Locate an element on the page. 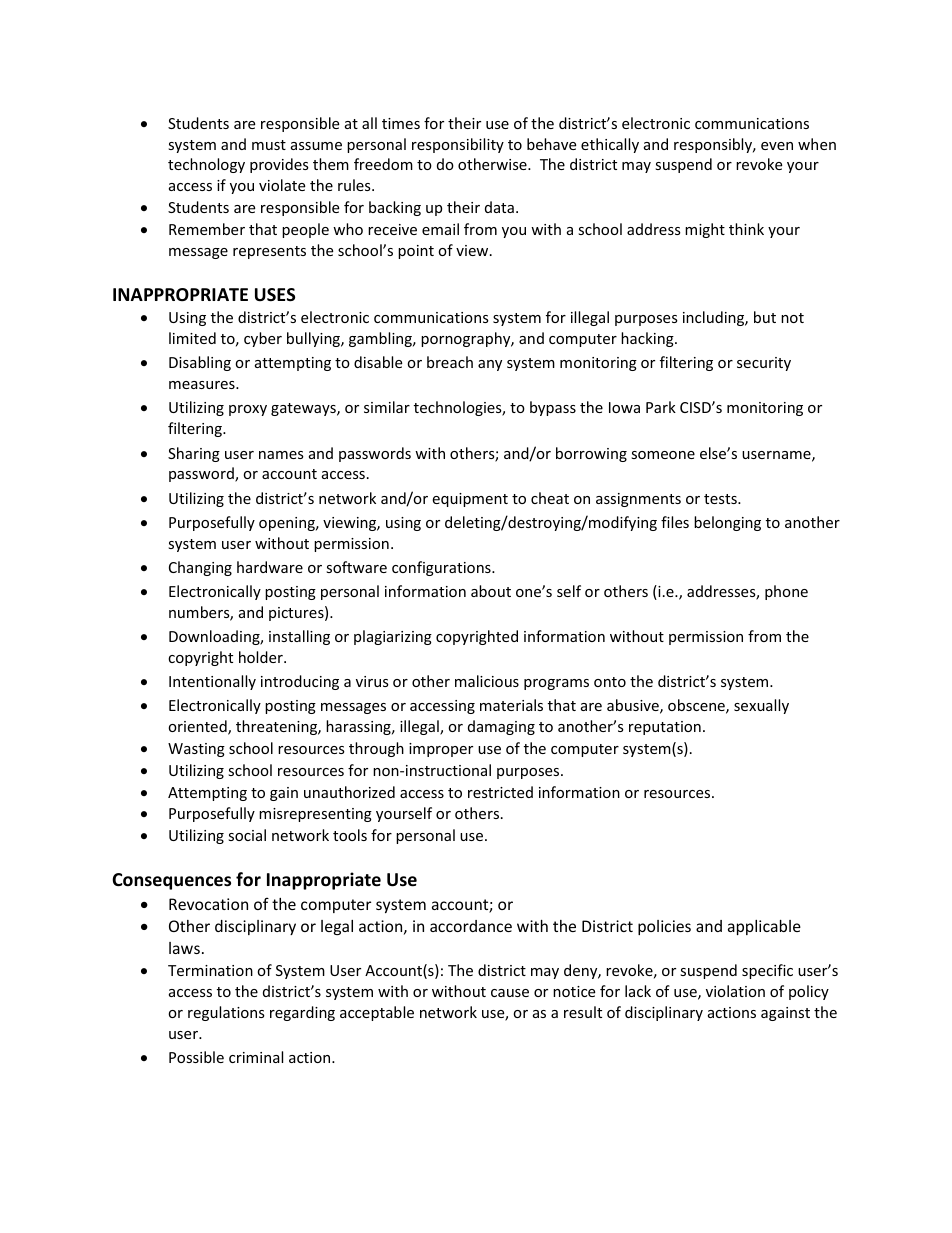 The width and height of the page is (952, 1233). names is located at coordinates (281, 455).
